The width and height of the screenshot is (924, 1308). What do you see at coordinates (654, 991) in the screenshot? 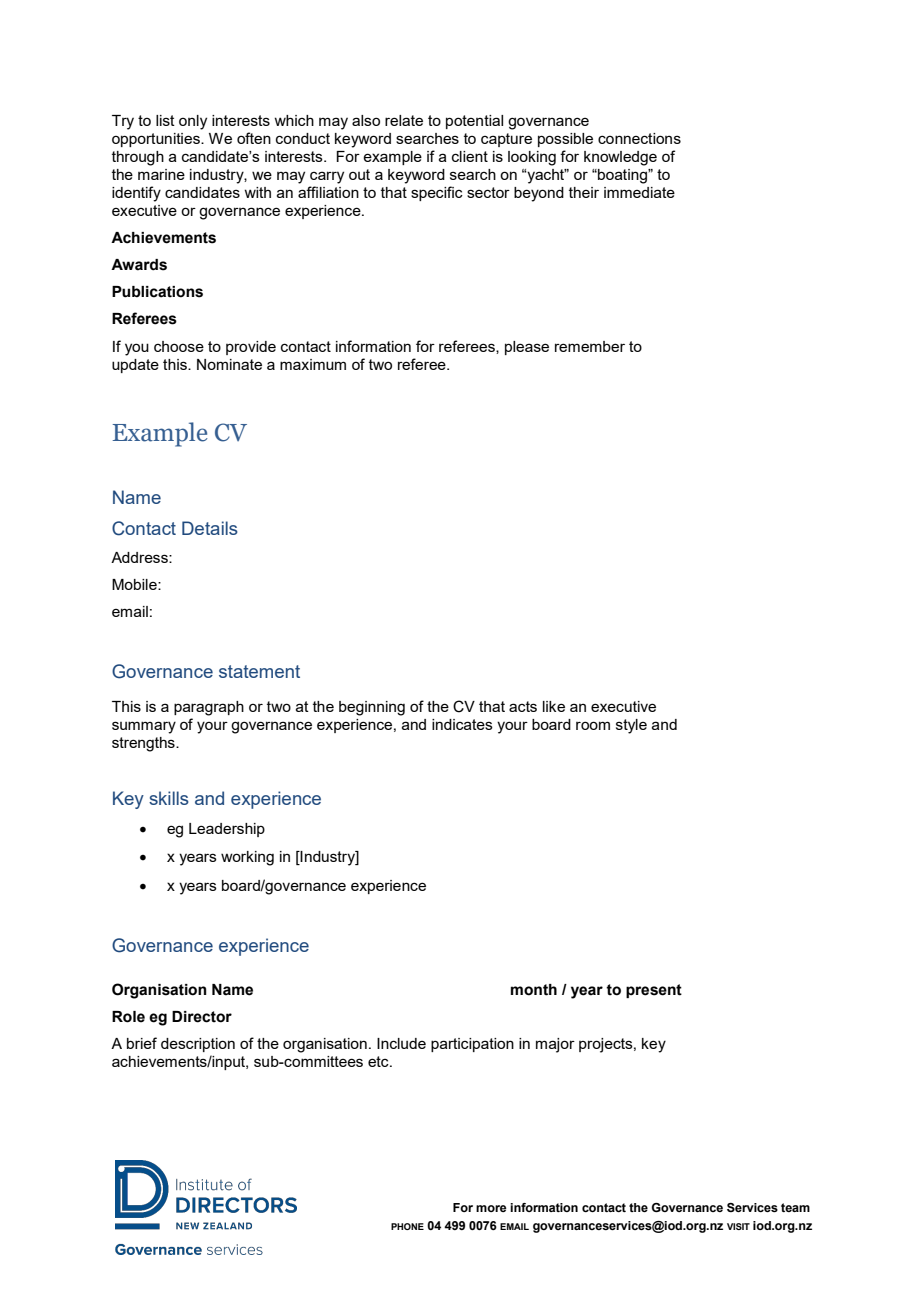
I see `present` at bounding box center [654, 991].
